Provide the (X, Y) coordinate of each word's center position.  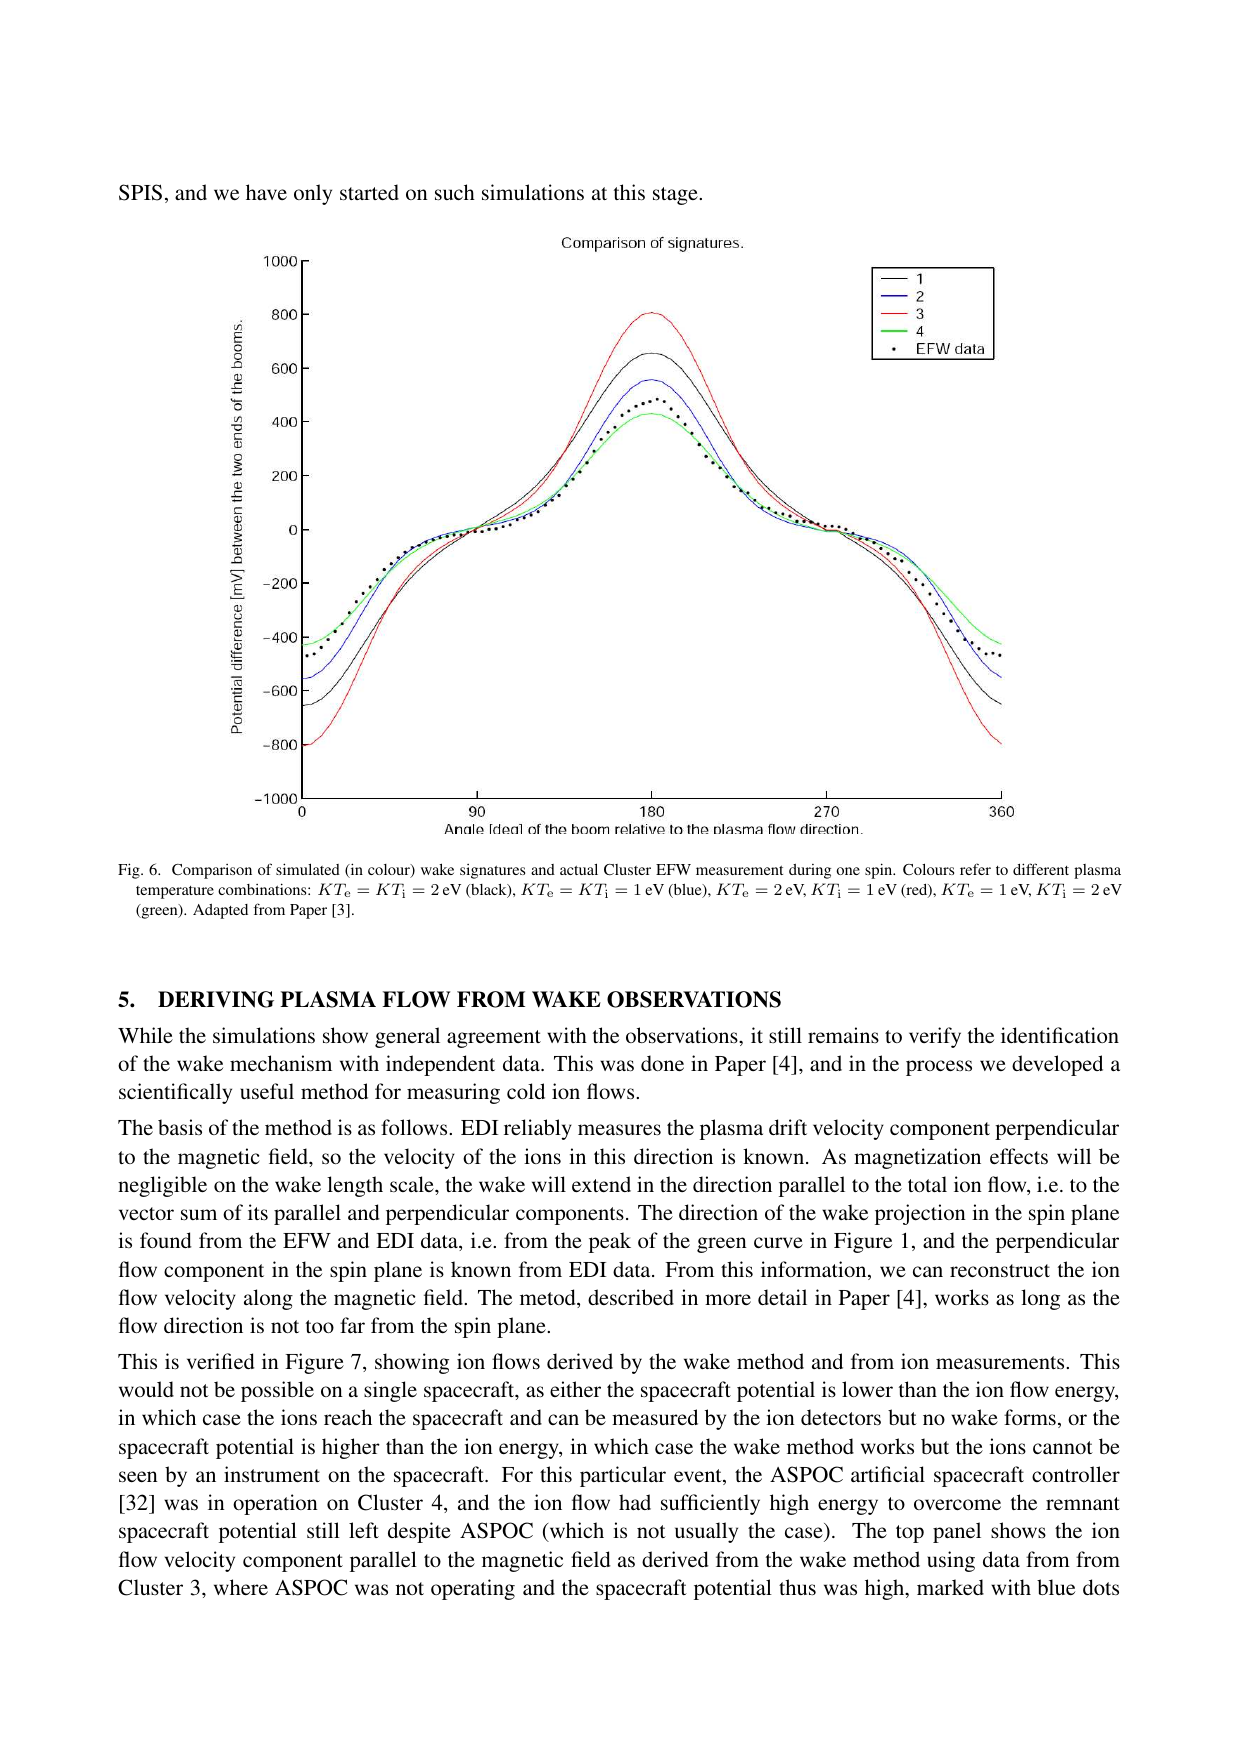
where (241, 1587)
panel (957, 1532)
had (635, 1502)
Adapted (220, 911)
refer (975, 869)
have (266, 192)
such (455, 192)
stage (676, 196)
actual (579, 869)
